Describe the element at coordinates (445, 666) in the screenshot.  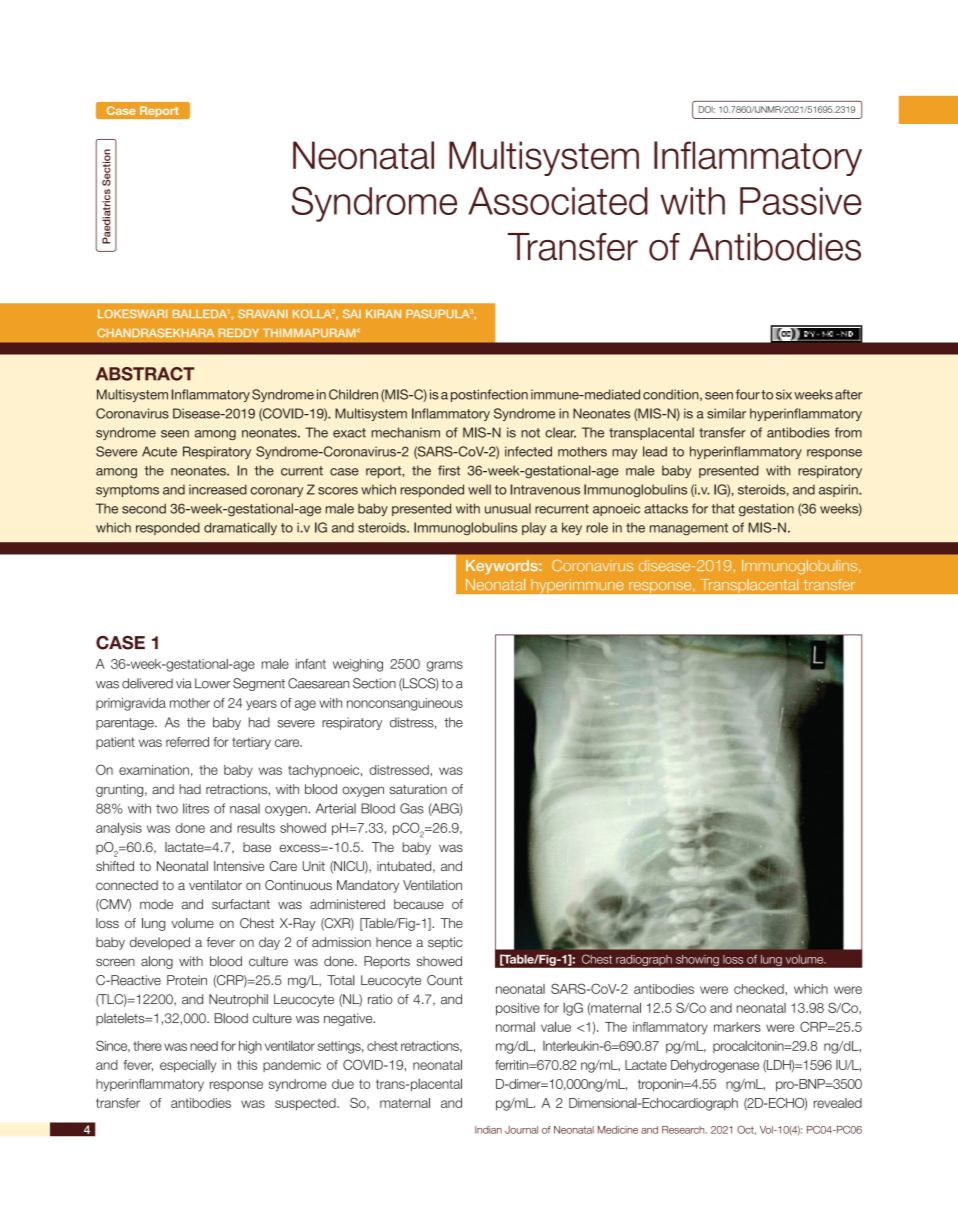
I see `grams` at that location.
